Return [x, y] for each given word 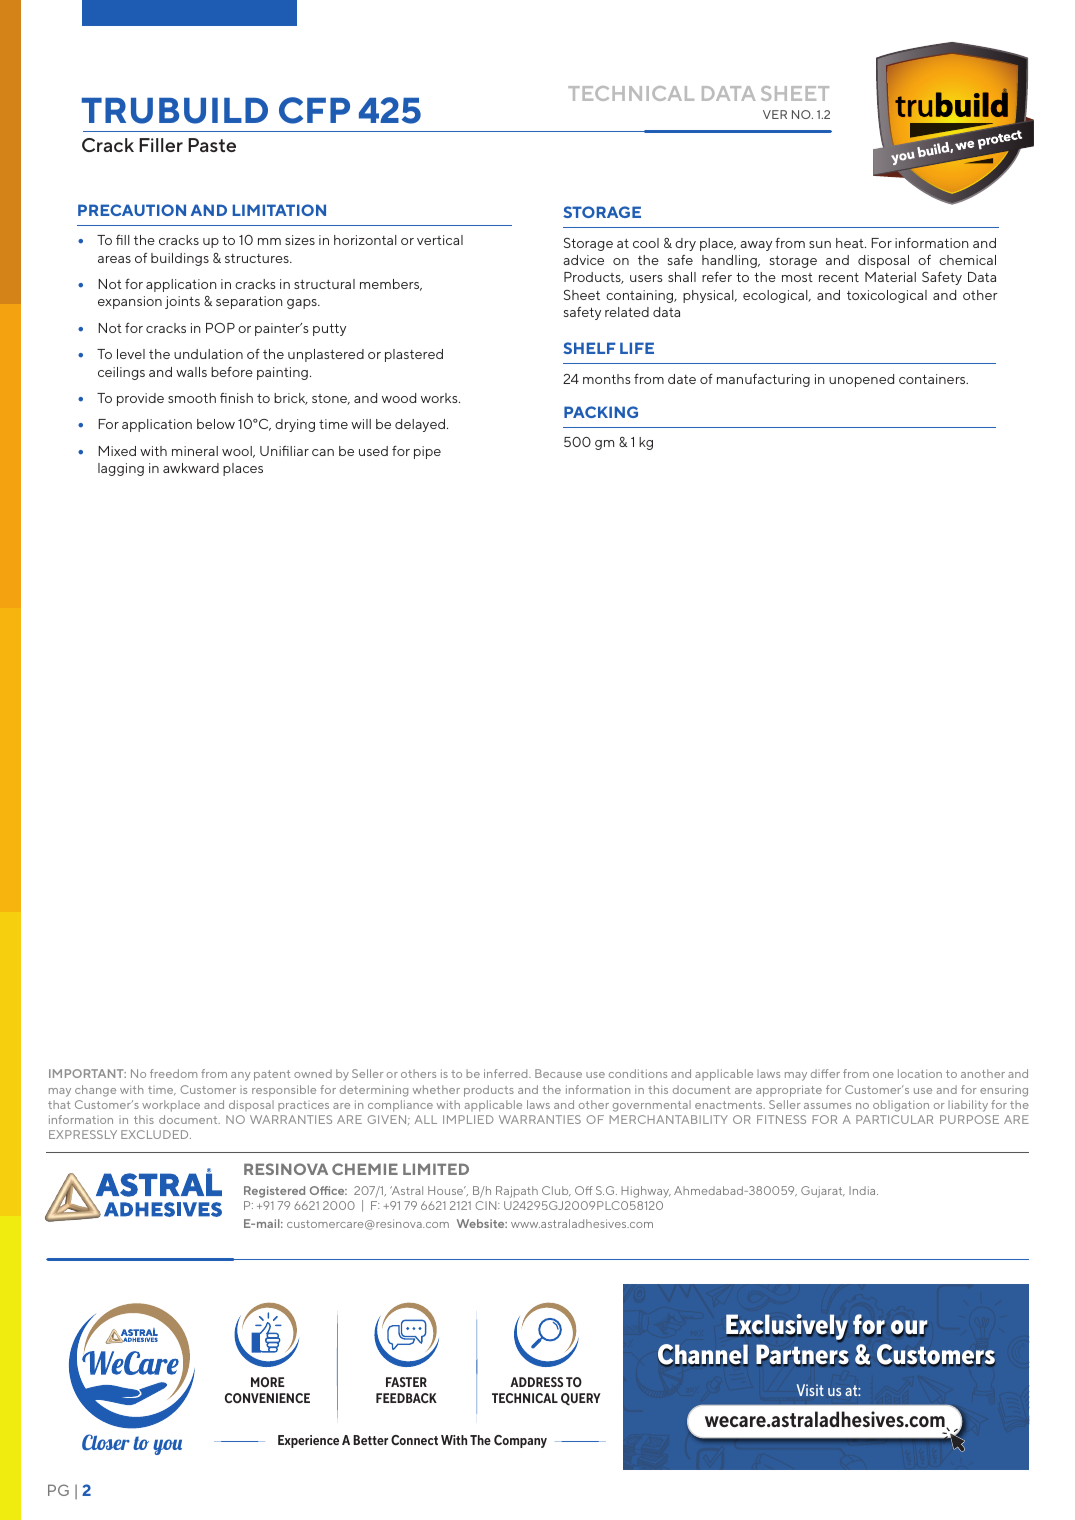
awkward [191, 468]
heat [851, 243]
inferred [507, 1073]
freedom [173, 1073]
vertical [440, 240]
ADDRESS [536, 1382]
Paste [212, 145]
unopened [861, 380]
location [920, 1073]
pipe [427, 452]
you [167, 1447]
